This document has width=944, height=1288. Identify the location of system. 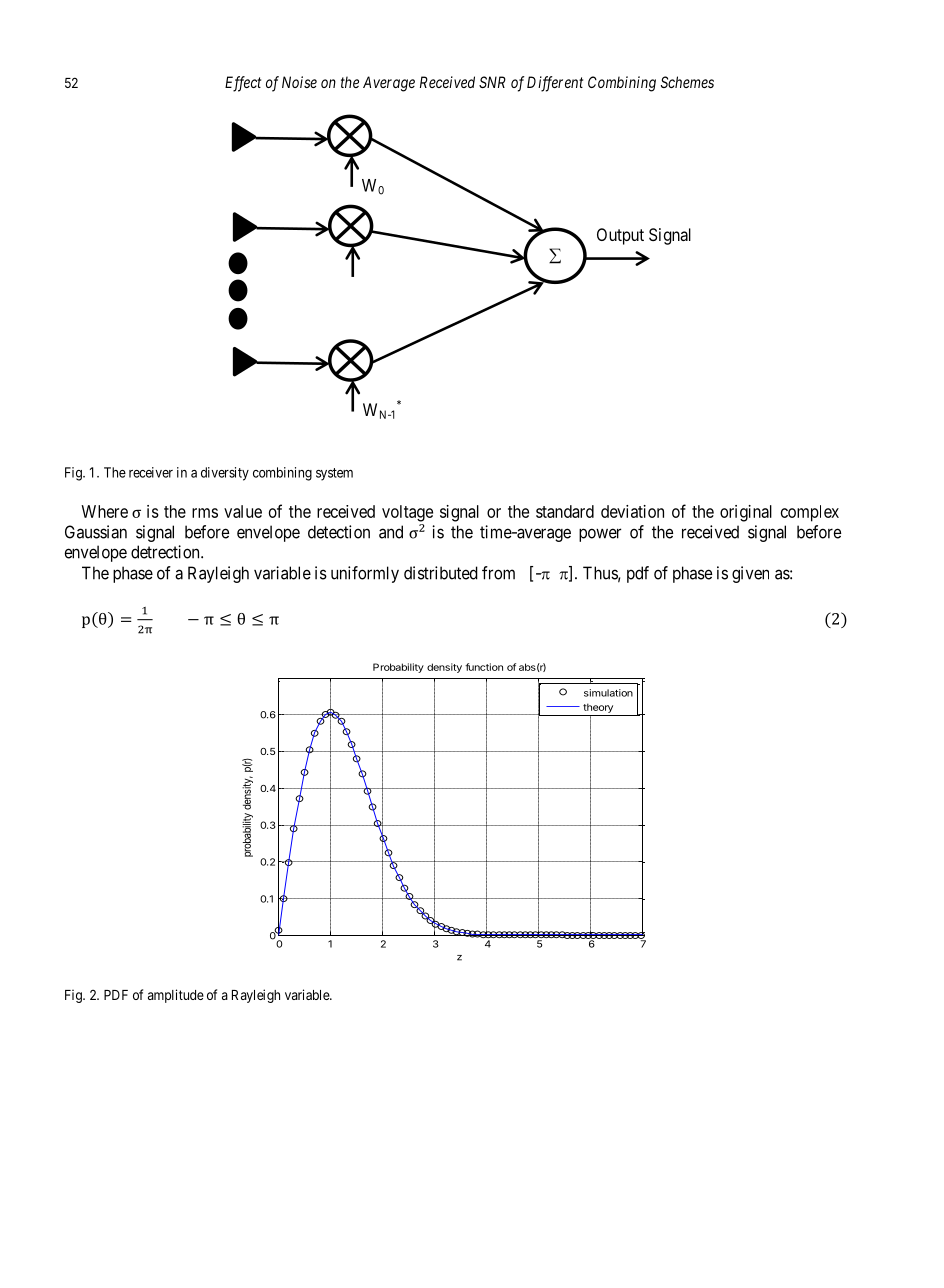
(334, 474).
